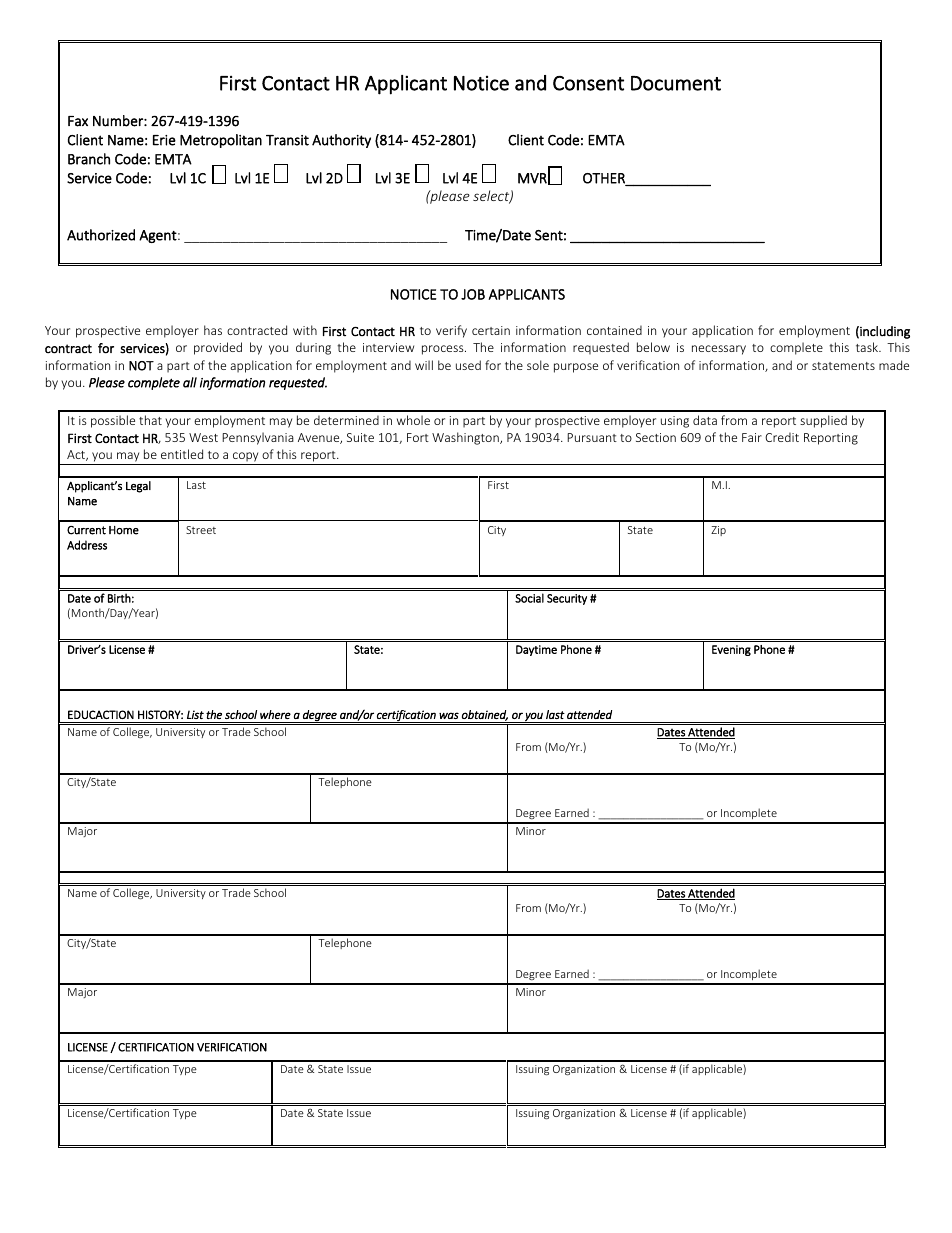 The image size is (952, 1233). Describe the element at coordinates (275, 714) in the page. I see `where` at that location.
